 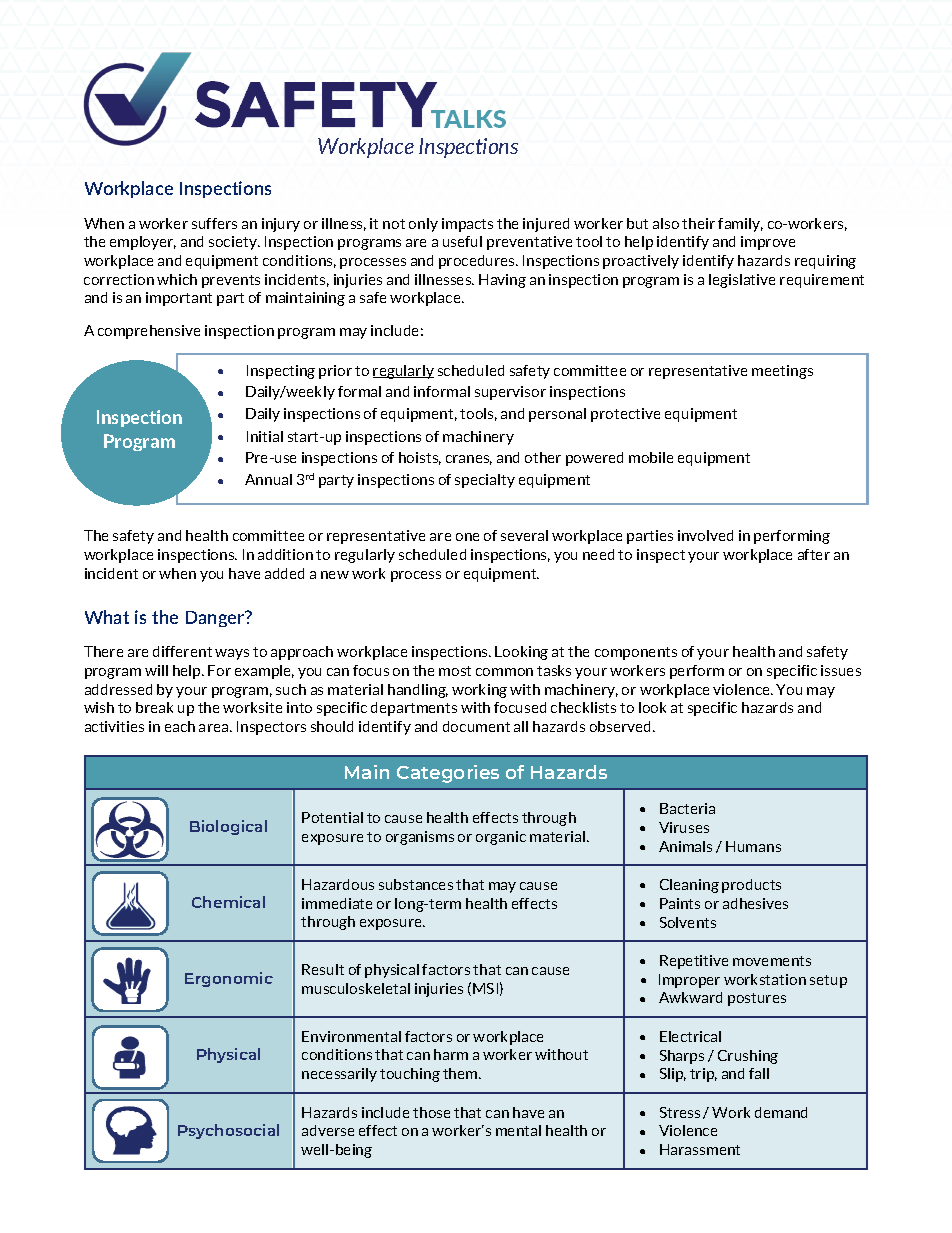 I want to click on which, so click(x=177, y=279).
